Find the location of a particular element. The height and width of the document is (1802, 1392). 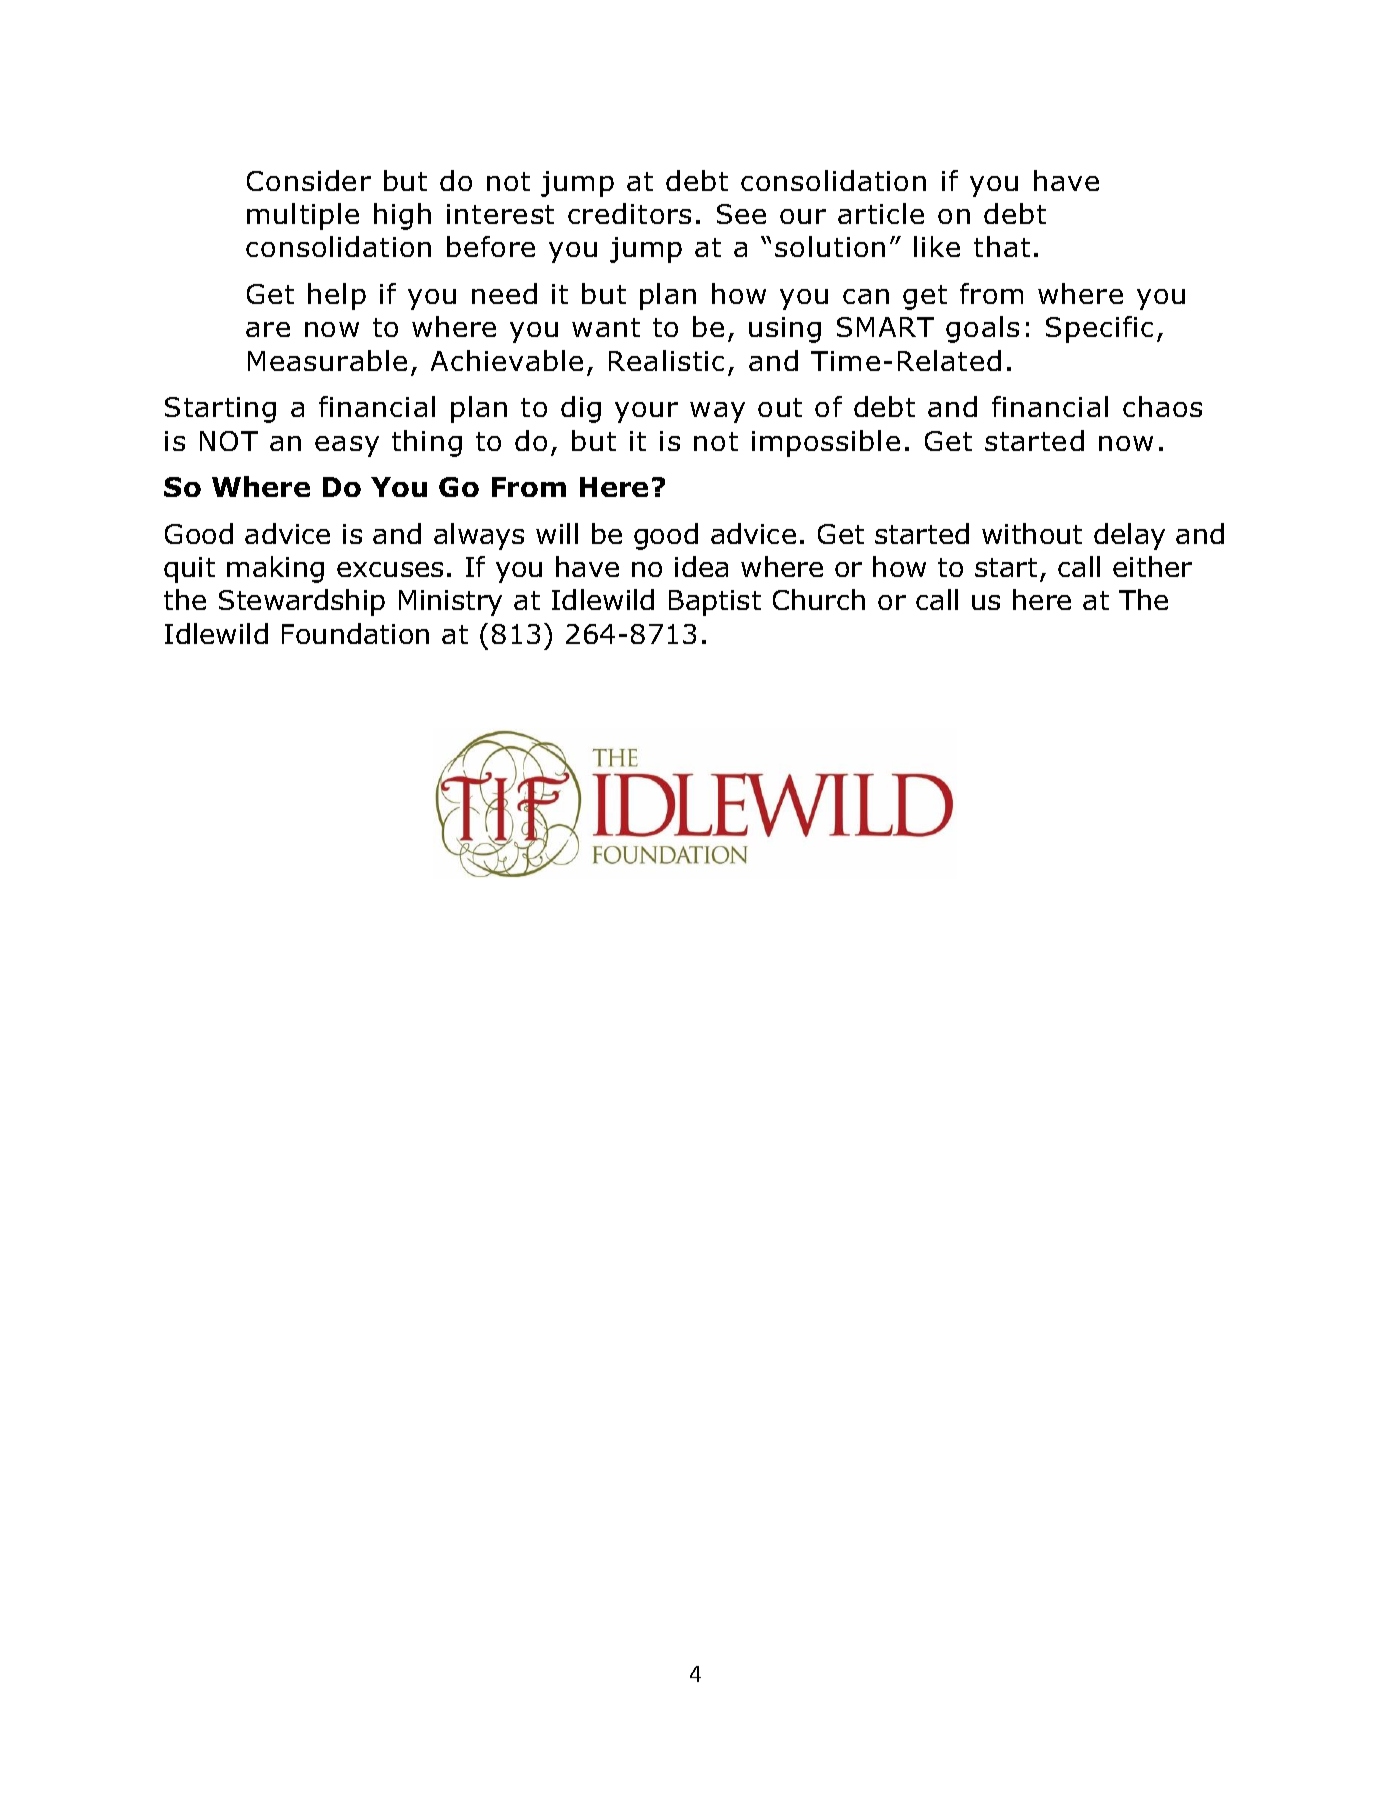

chaos is located at coordinates (1162, 406).
